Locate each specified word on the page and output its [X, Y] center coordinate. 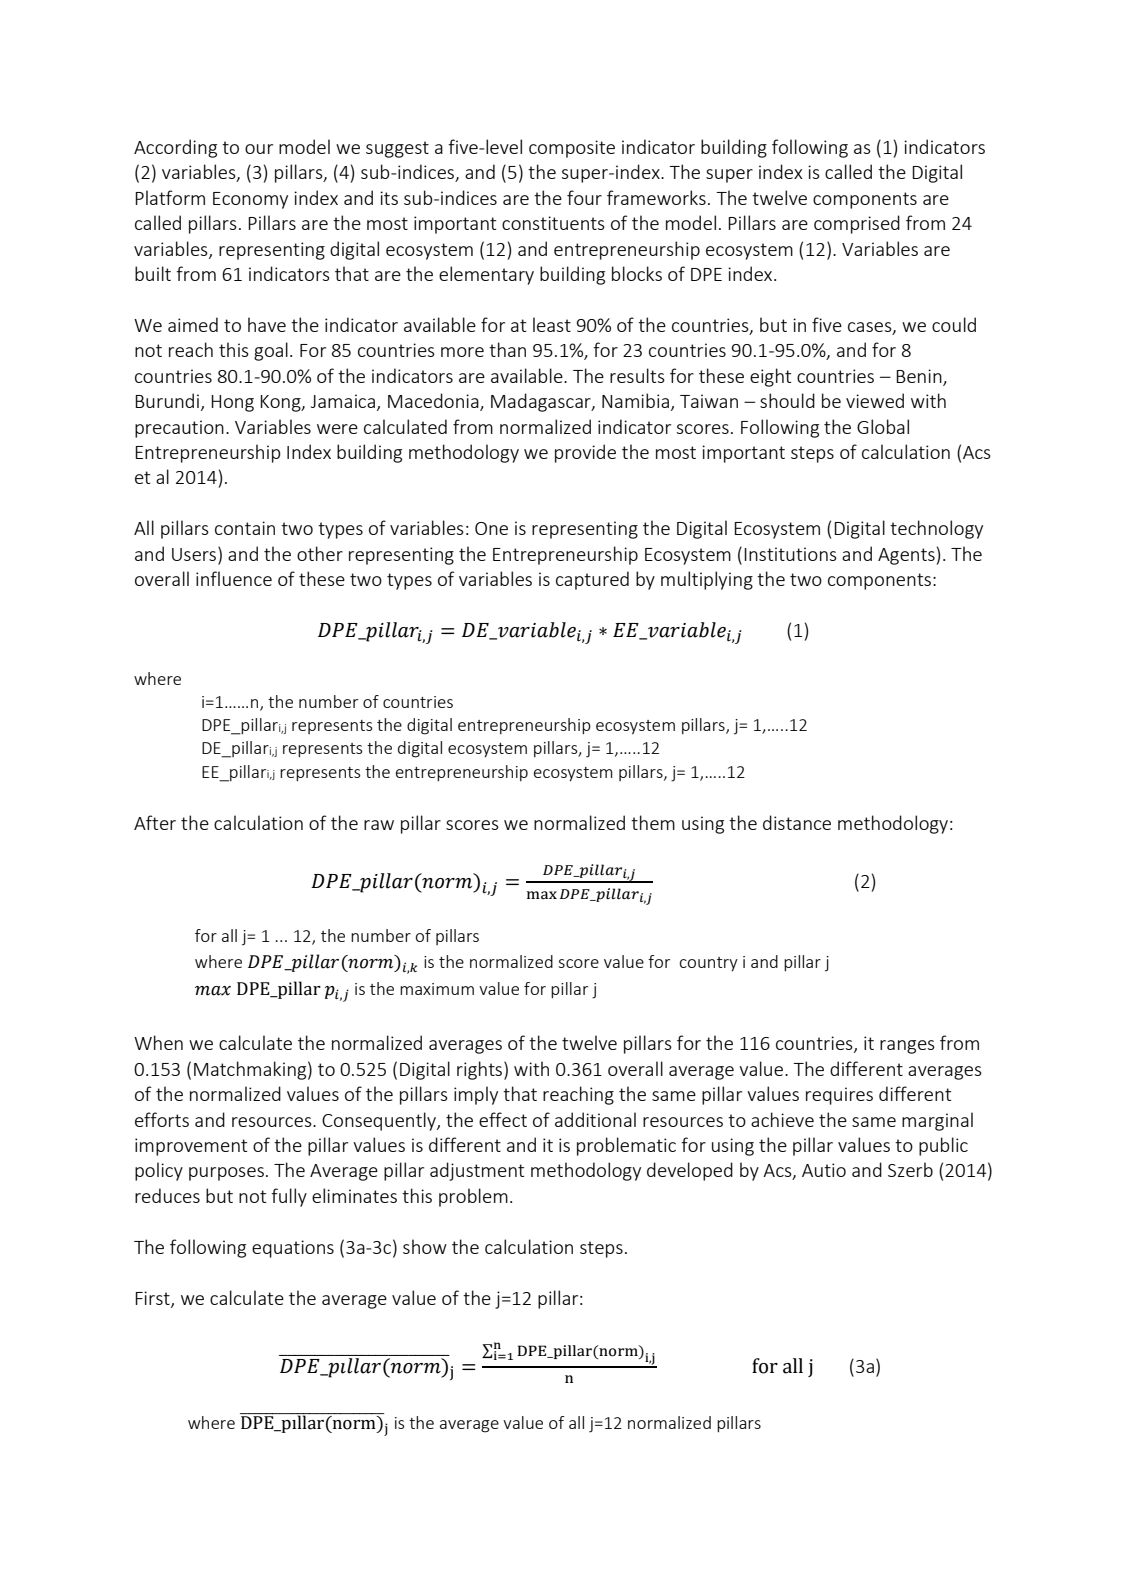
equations [293, 1249]
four [584, 197]
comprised [857, 224]
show [425, 1246]
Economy [250, 200]
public [943, 1146]
